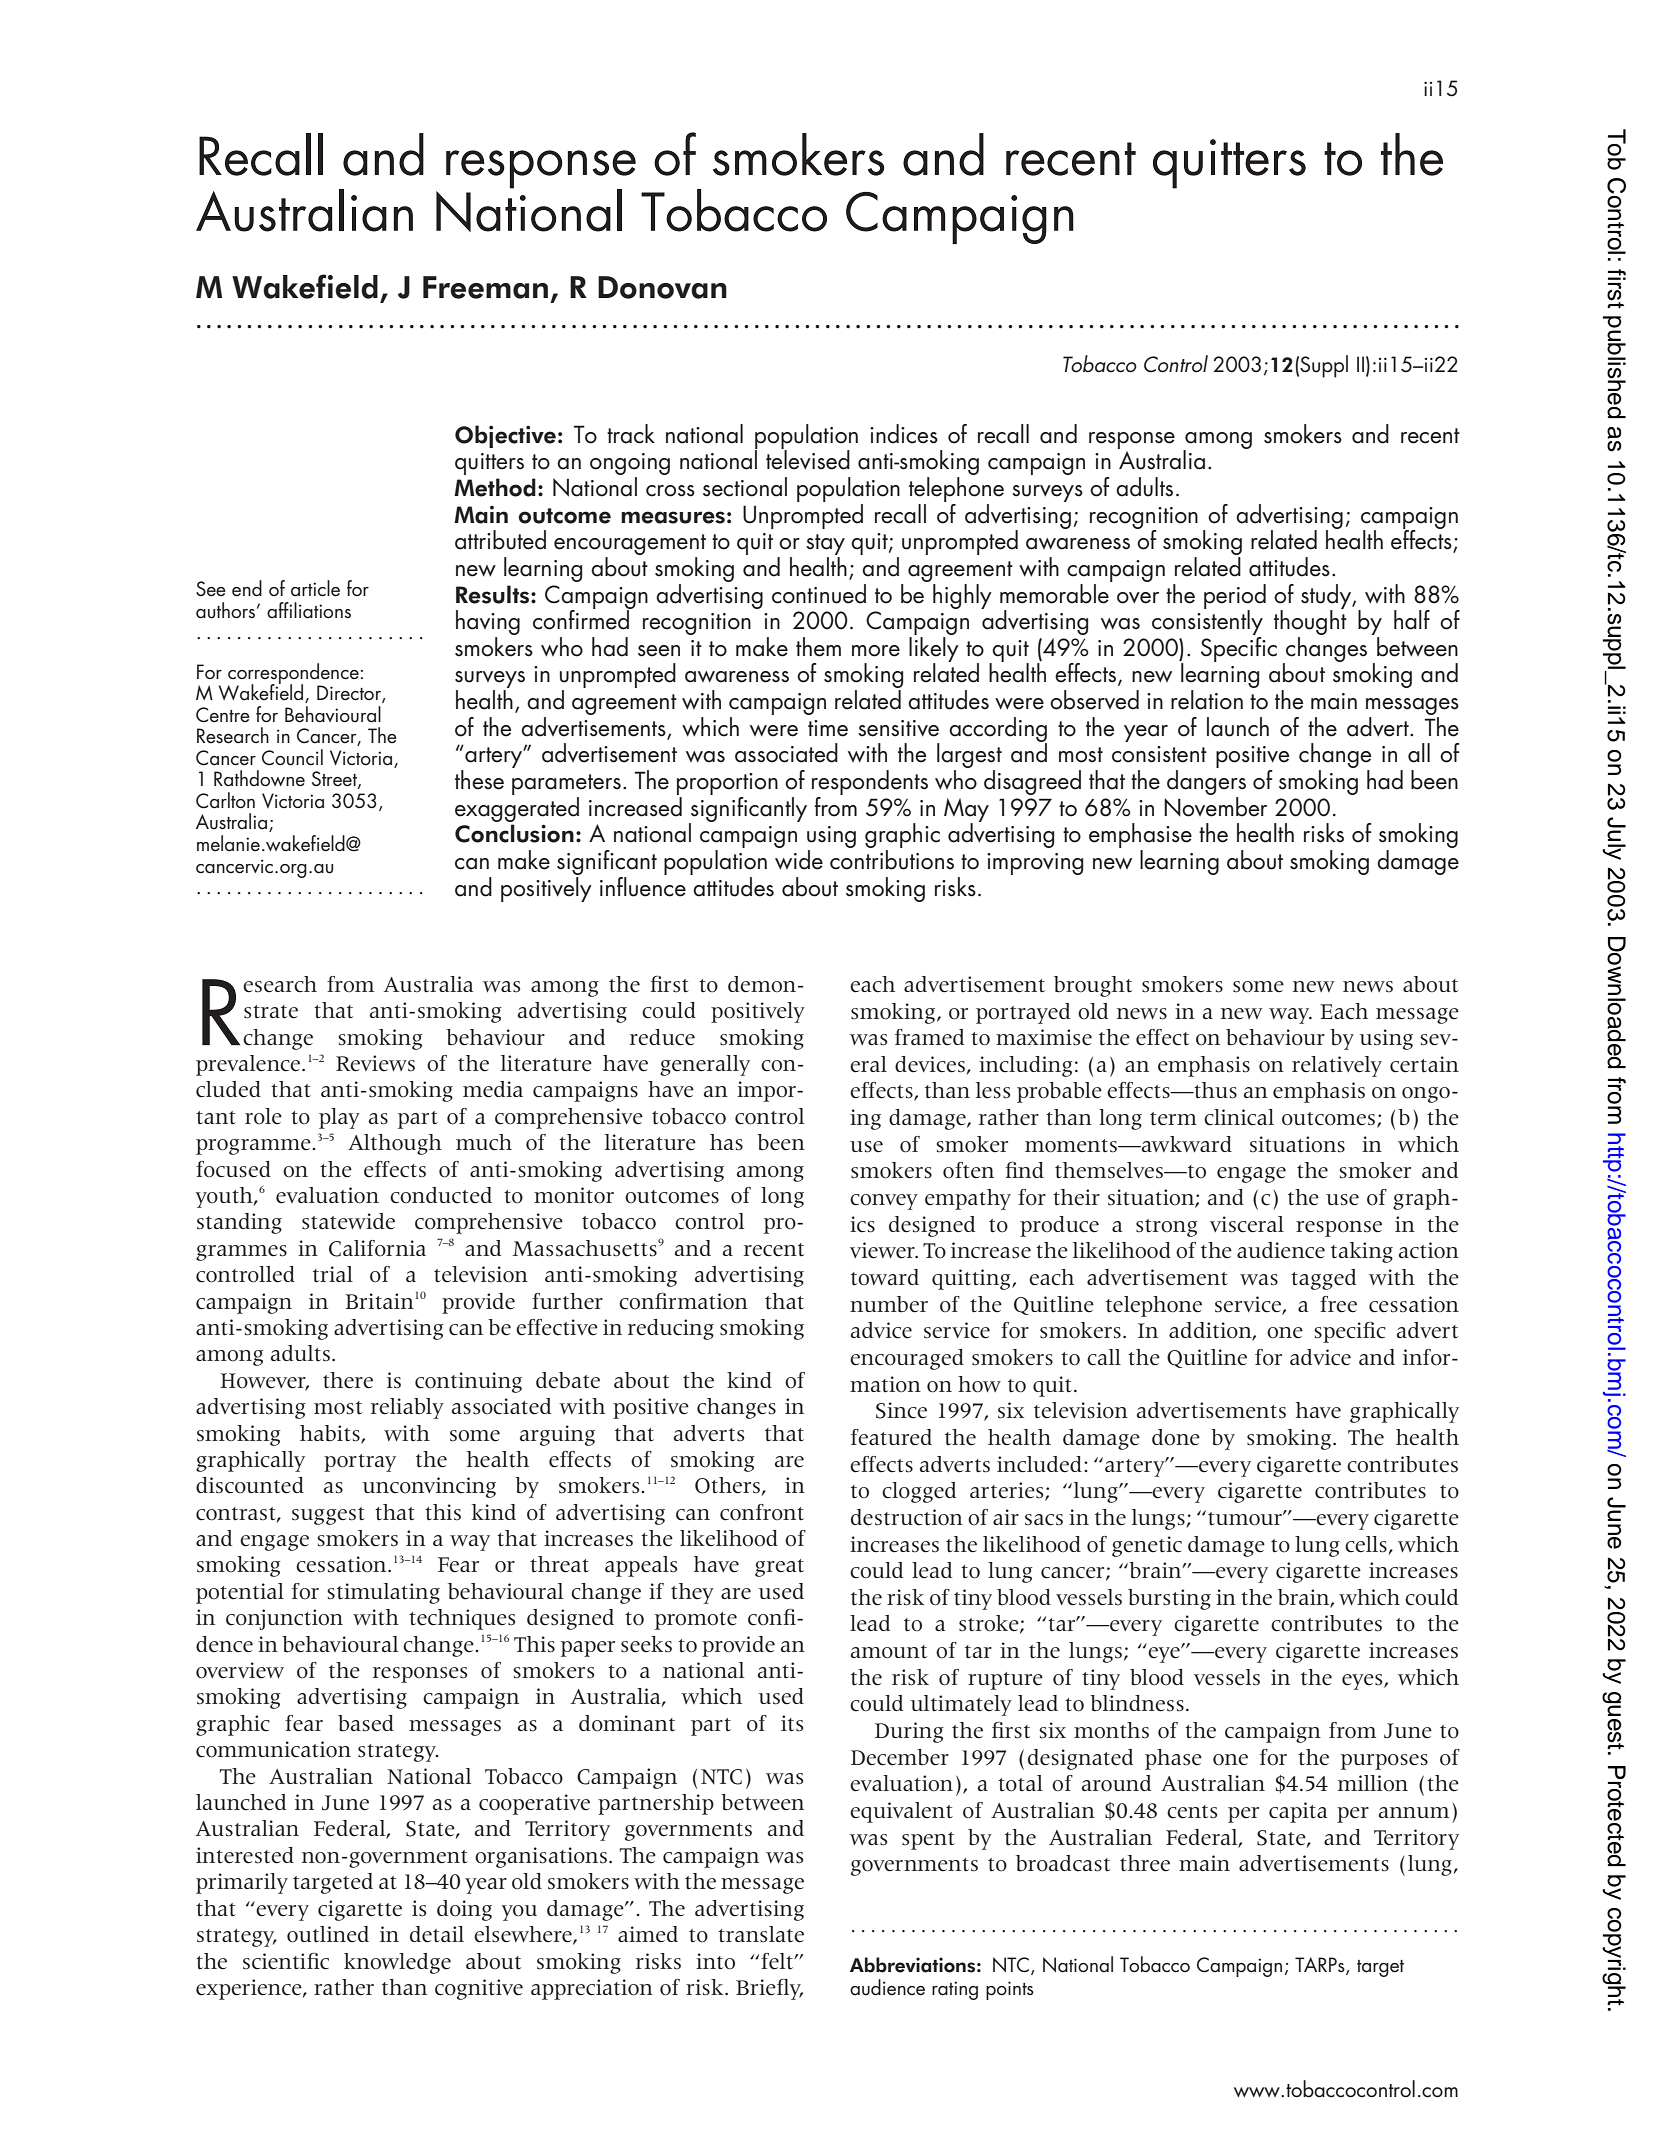 This image has height=2141, width=1654. What do you see at coordinates (929, 1037) in the image?
I see `framed` at bounding box center [929, 1037].
